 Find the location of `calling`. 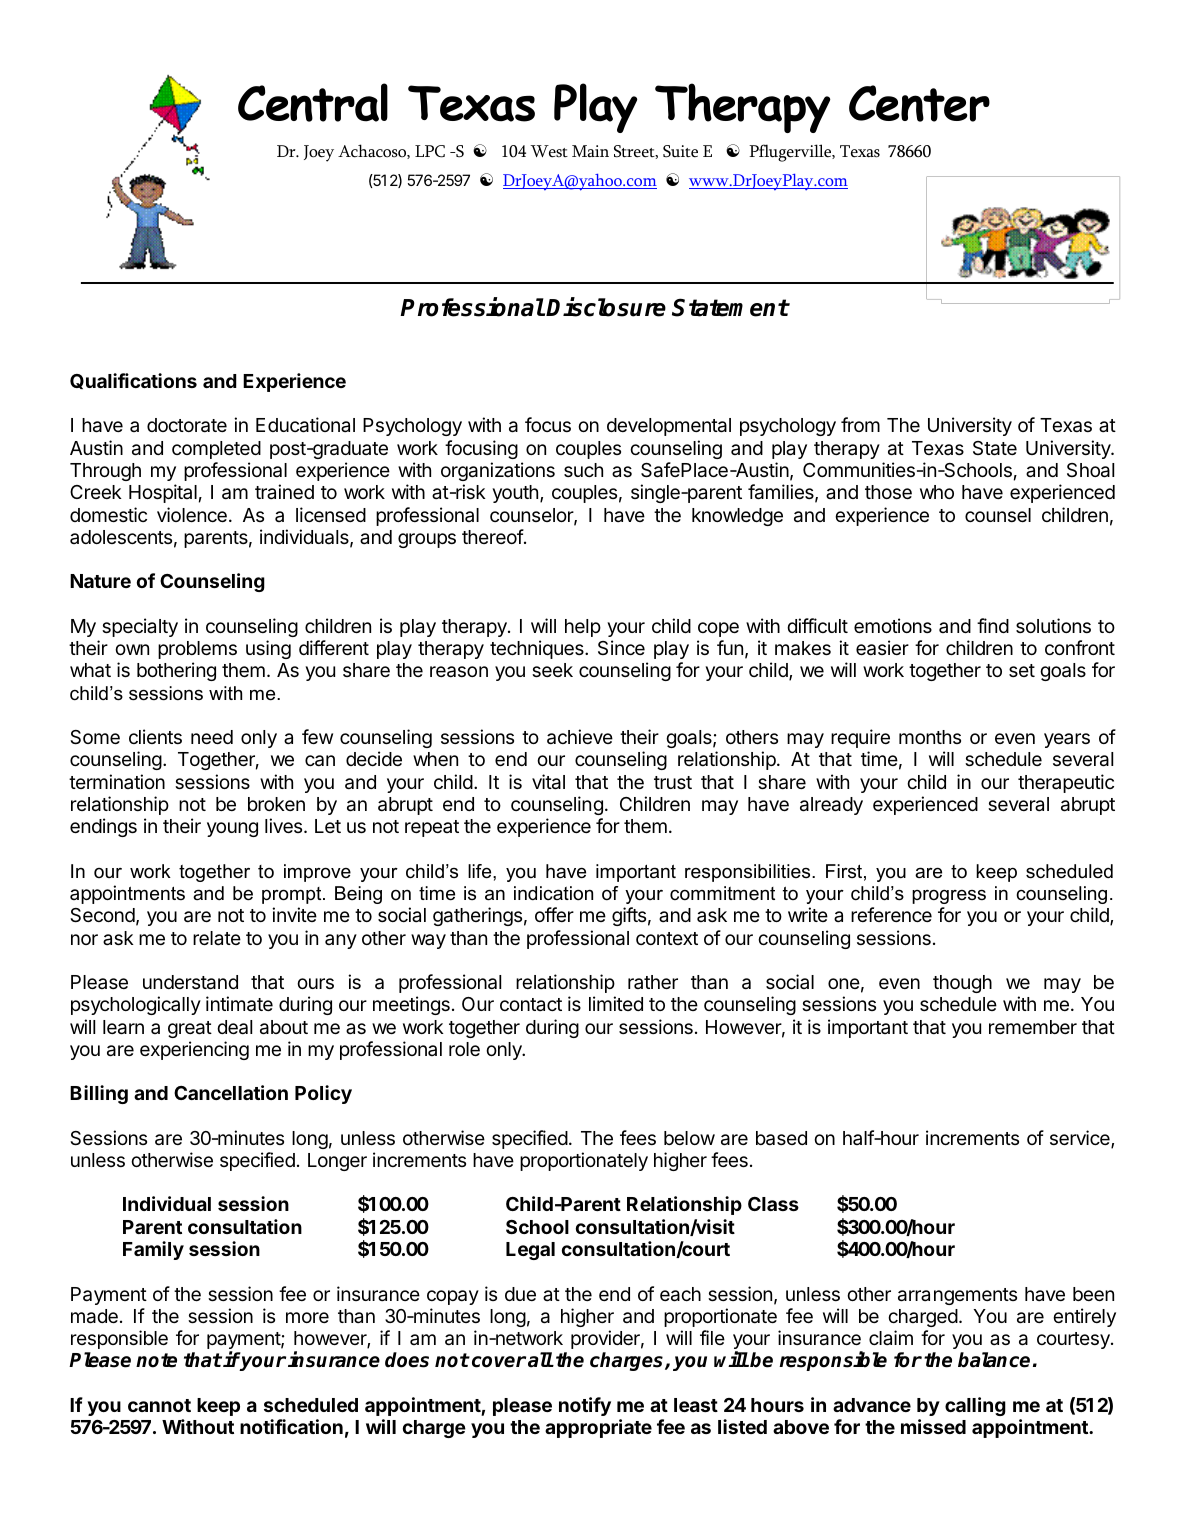

calling is located at coordinates (975, 1406).
